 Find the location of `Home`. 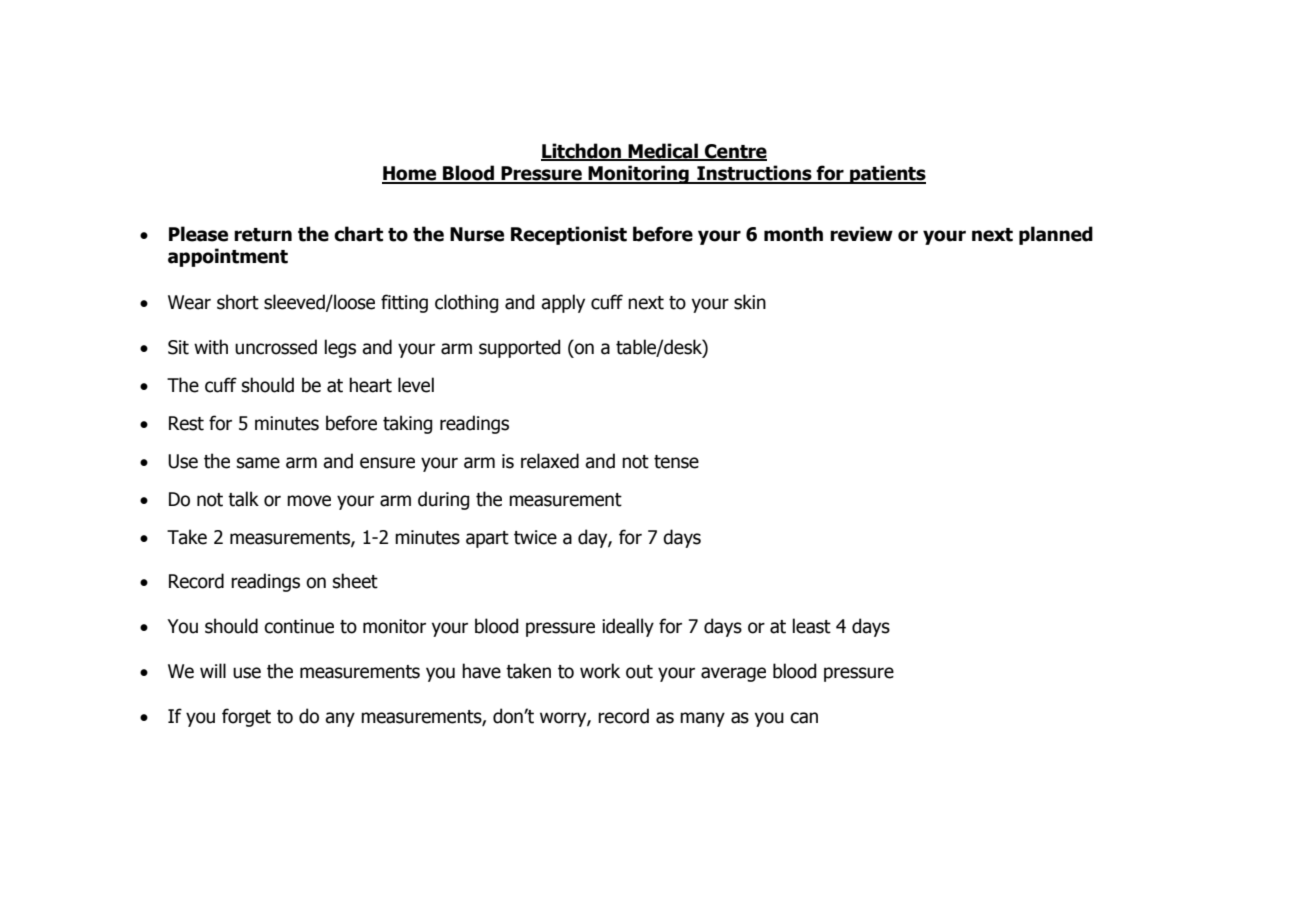

Home is located at coordinates (410, 174).
